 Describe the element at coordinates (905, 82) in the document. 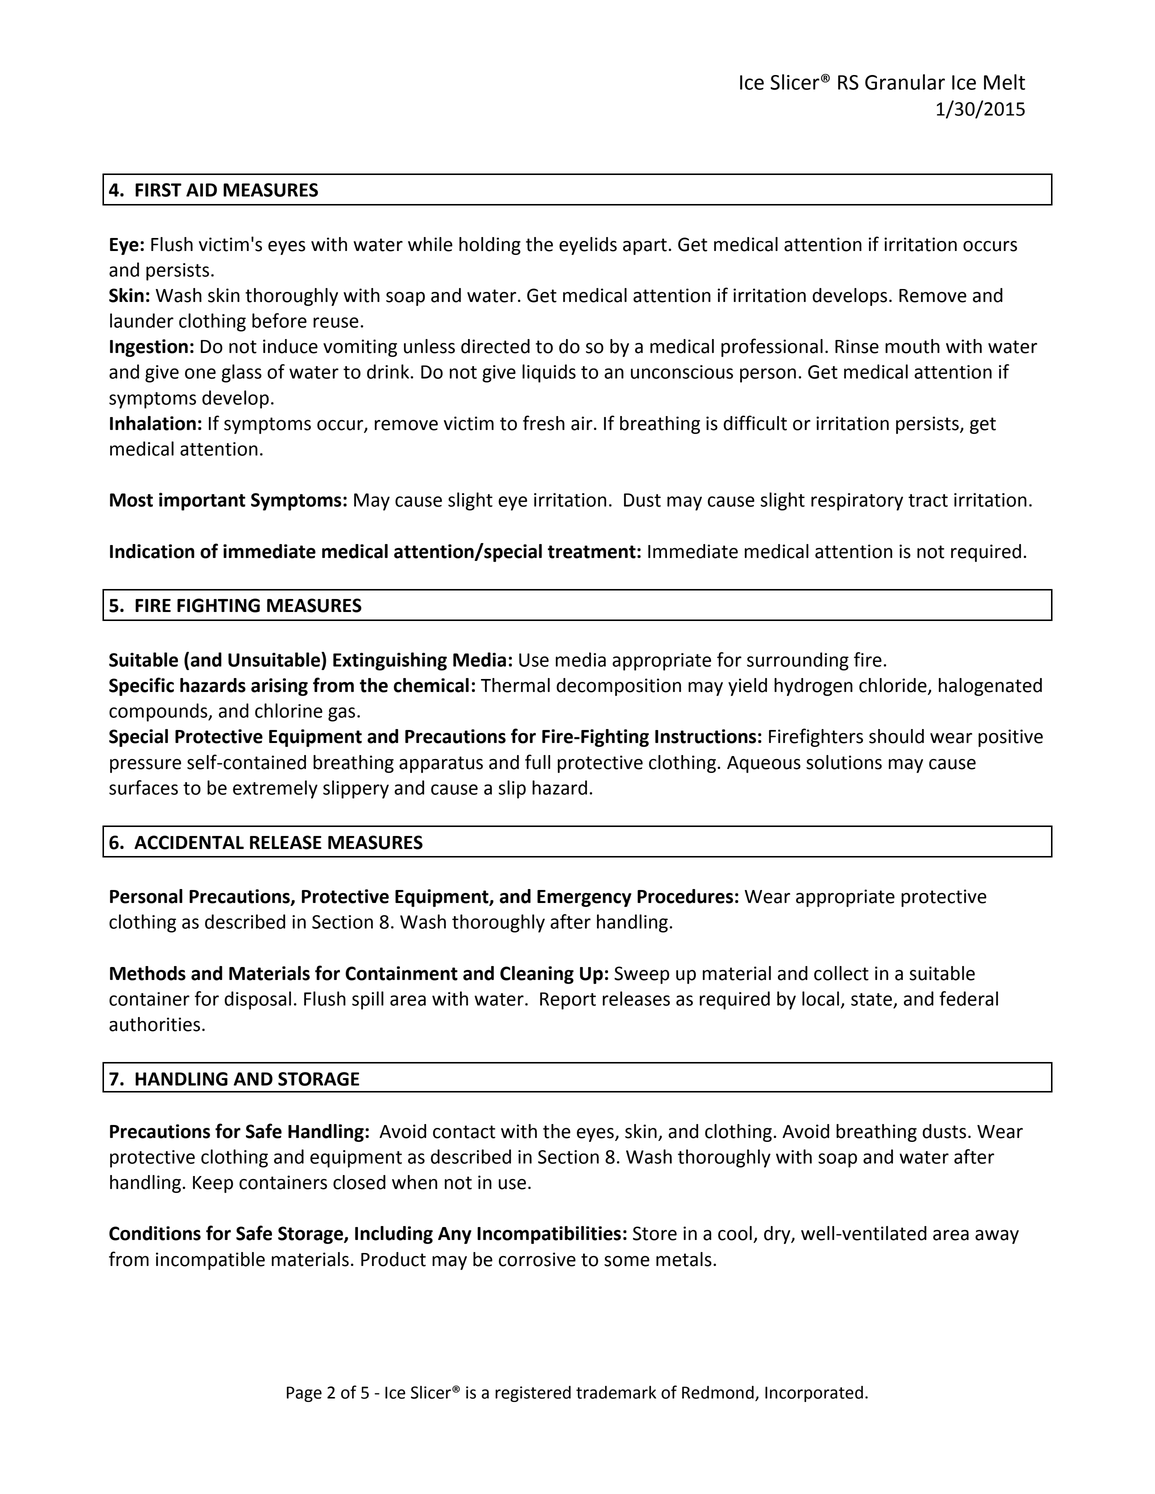

I see `Granular` at that location.
